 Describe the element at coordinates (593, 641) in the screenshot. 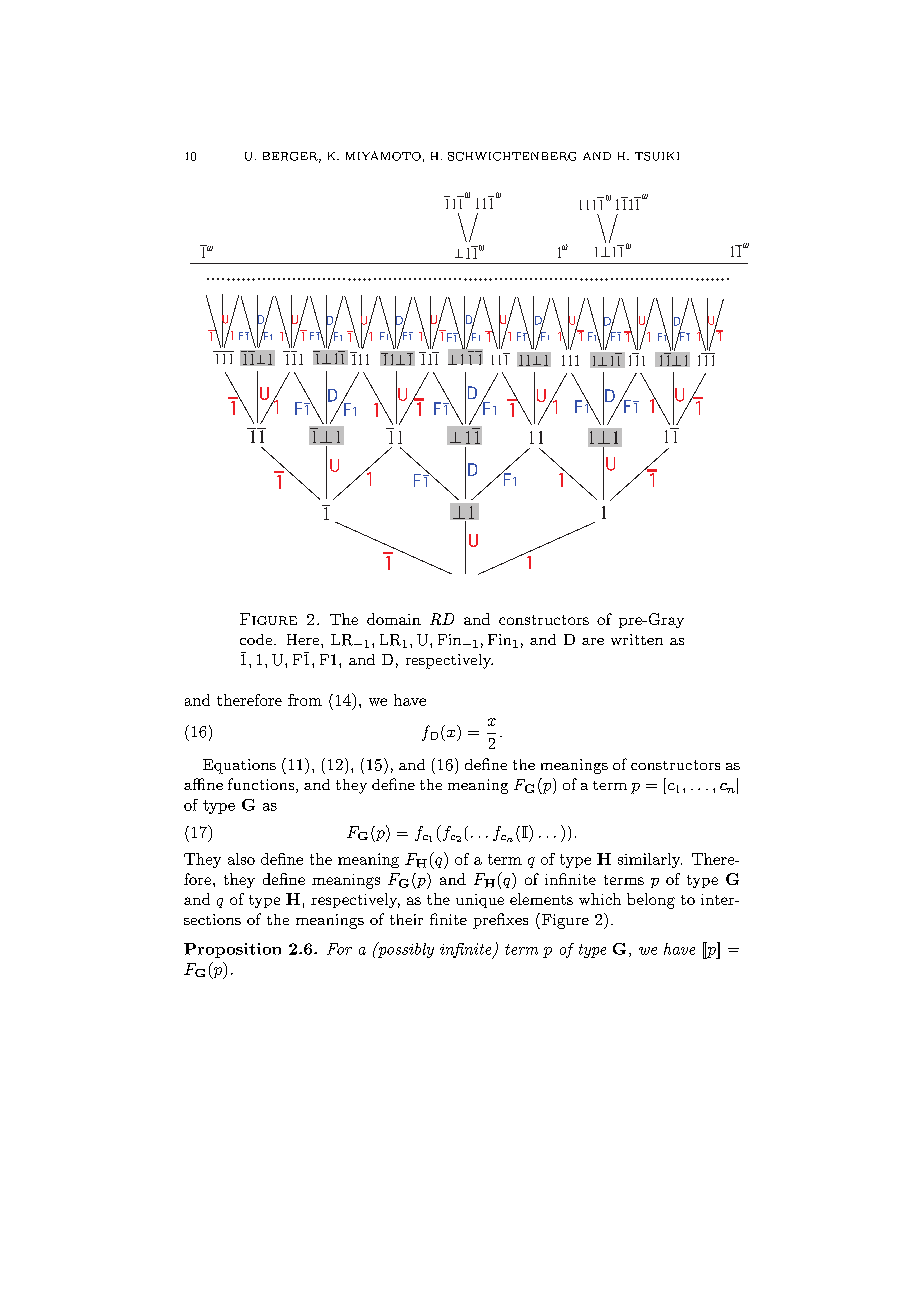

I see `are` at that location.
